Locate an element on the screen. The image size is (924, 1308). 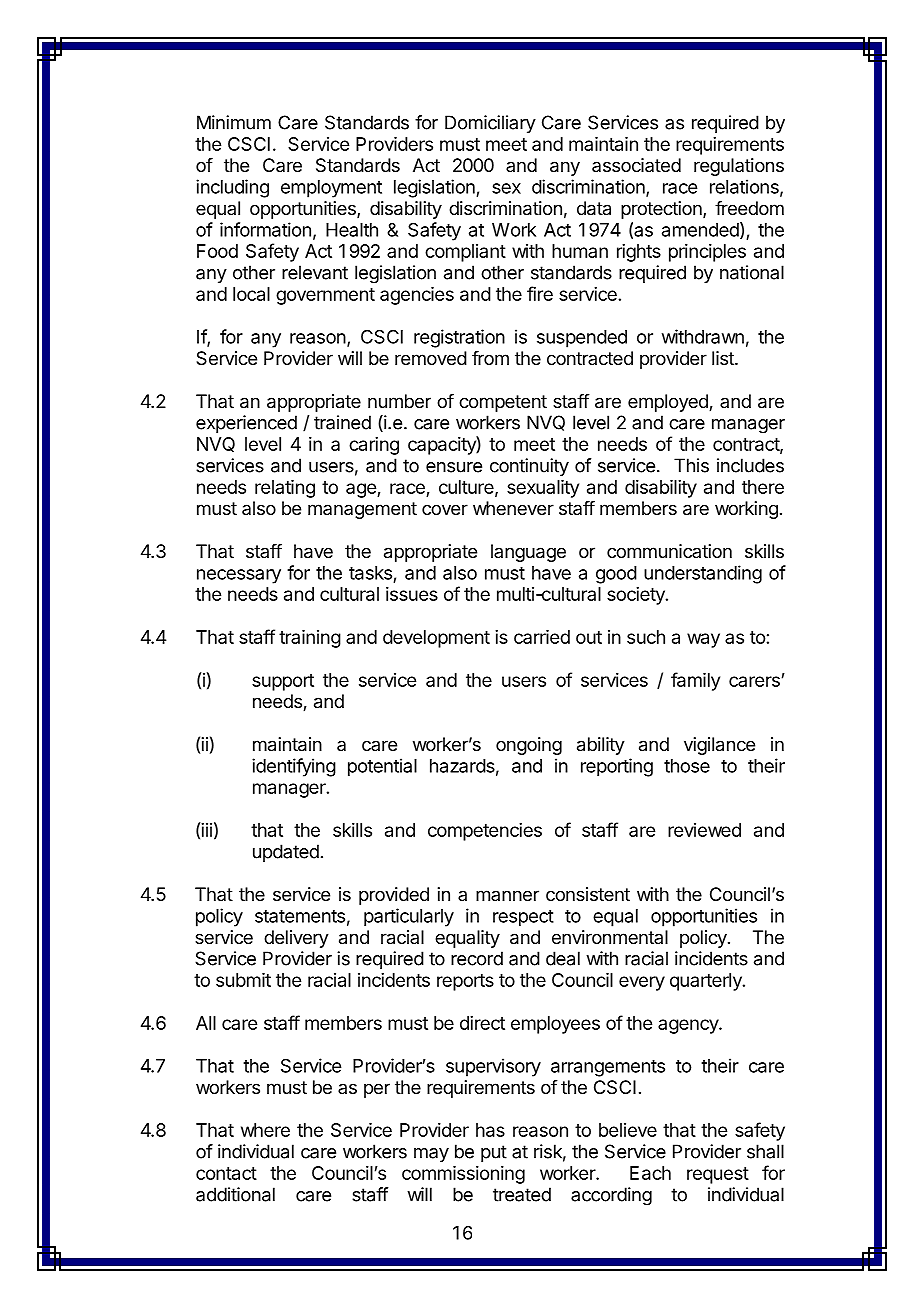
regulations is located at coordinates (739, 167).
